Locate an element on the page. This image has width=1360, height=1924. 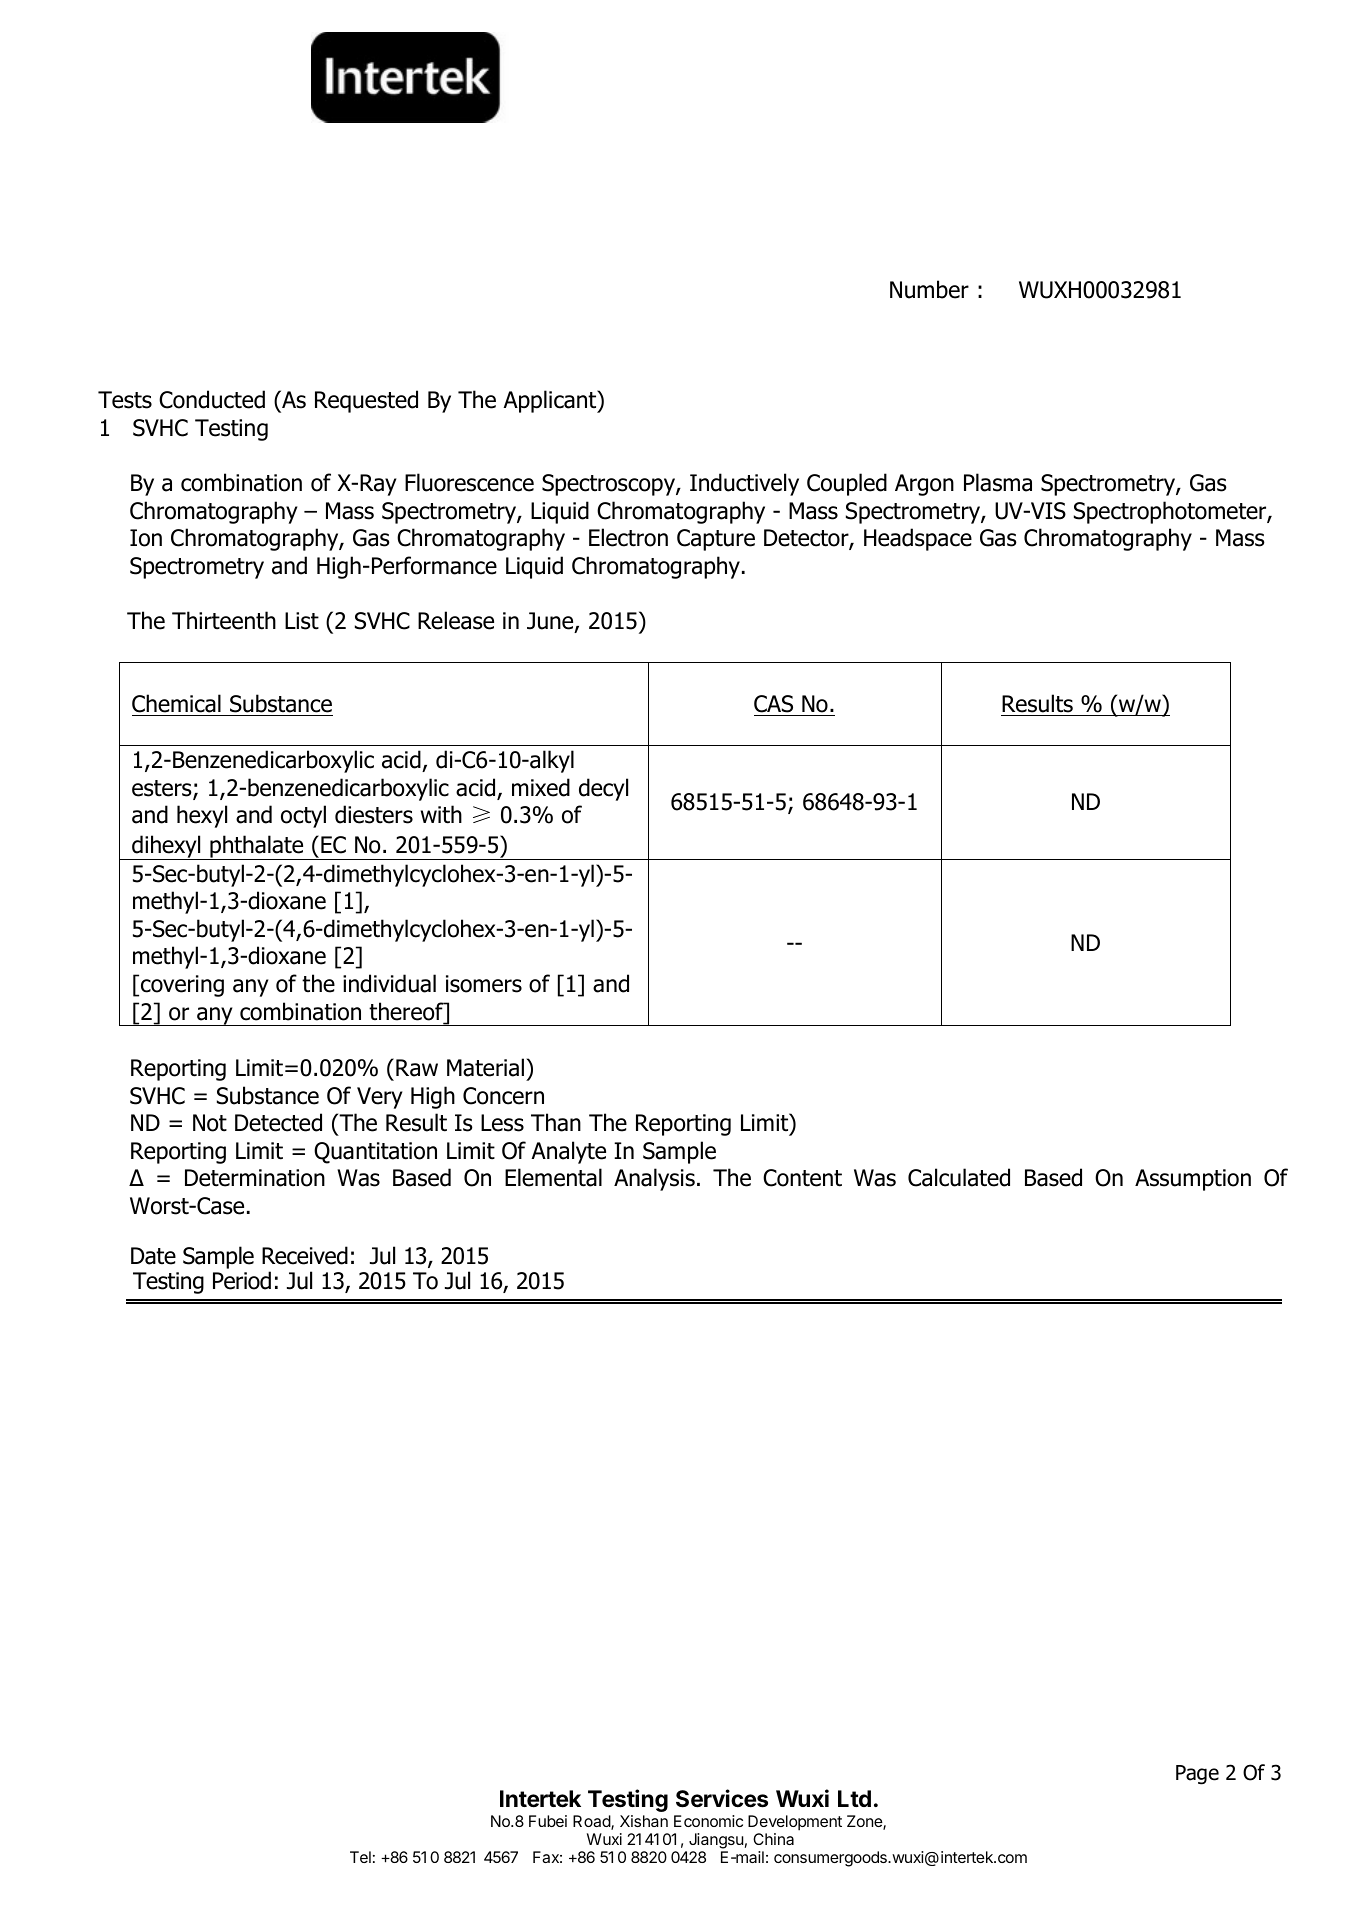
Headspace is located at coordinates (918, 539).
